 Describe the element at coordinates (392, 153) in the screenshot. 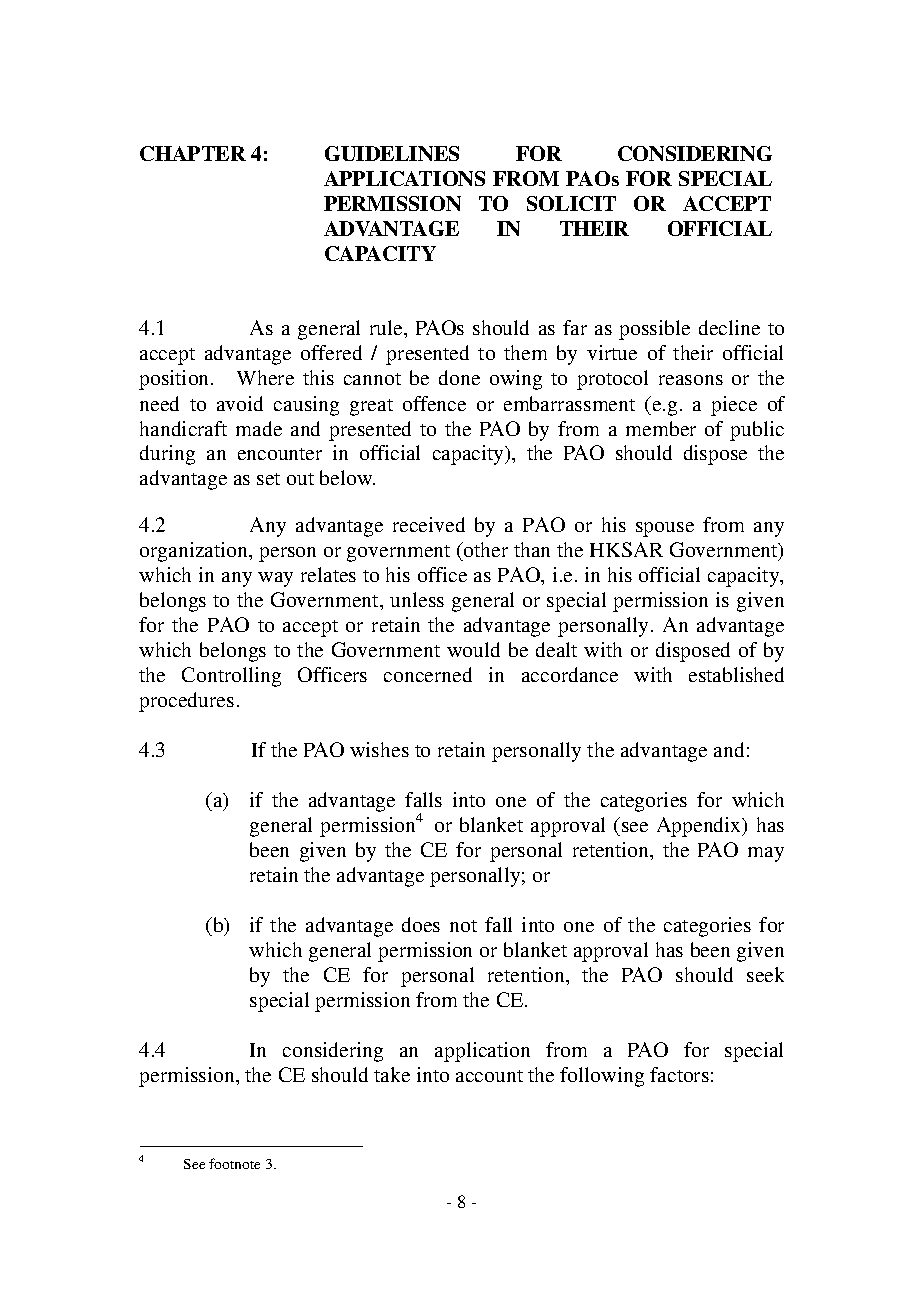

I see `GUIDELINES` at that location.
